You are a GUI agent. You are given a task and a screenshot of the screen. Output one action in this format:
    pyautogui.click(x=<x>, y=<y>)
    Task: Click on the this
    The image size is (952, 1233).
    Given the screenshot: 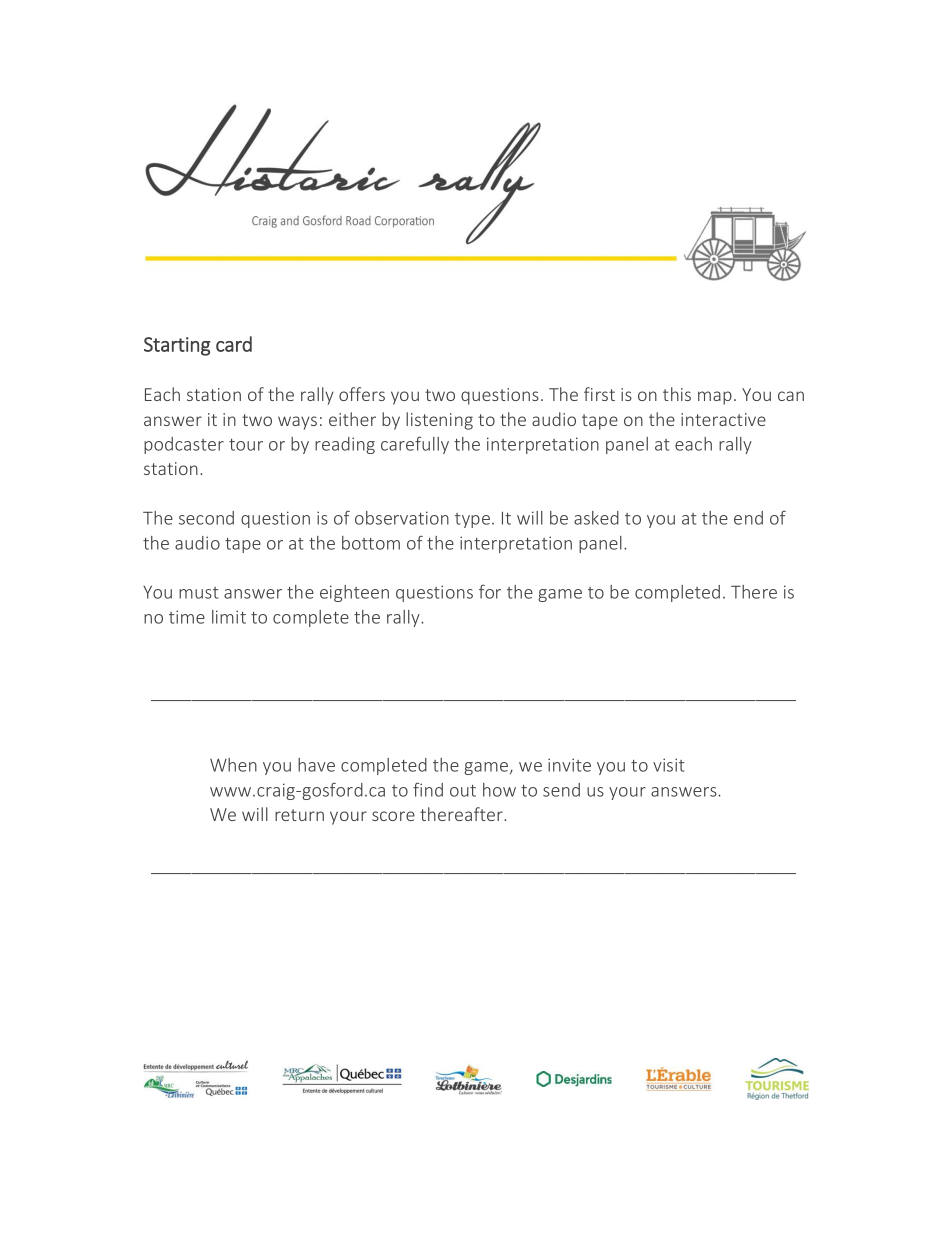 What is the action you would take?
    pyautogui.click(x=677, y=394)
